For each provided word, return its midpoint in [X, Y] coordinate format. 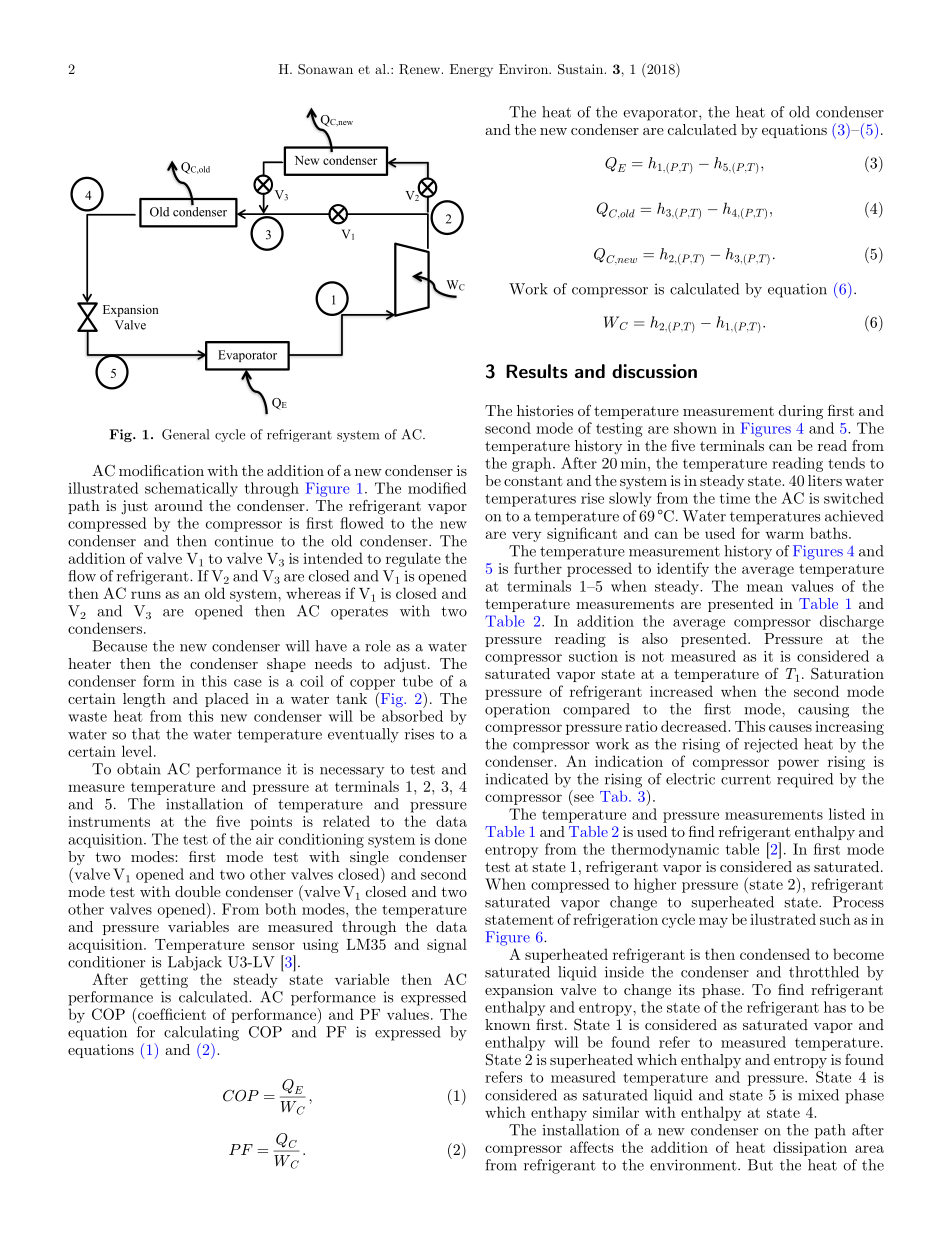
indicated [516, 779]
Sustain [582, 69]
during [801, 412]
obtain [139, 769]
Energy [471, 70]
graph [533, 464]
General [185, 434]
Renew [421, 69]
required [805, 780]
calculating [201, 1033]
